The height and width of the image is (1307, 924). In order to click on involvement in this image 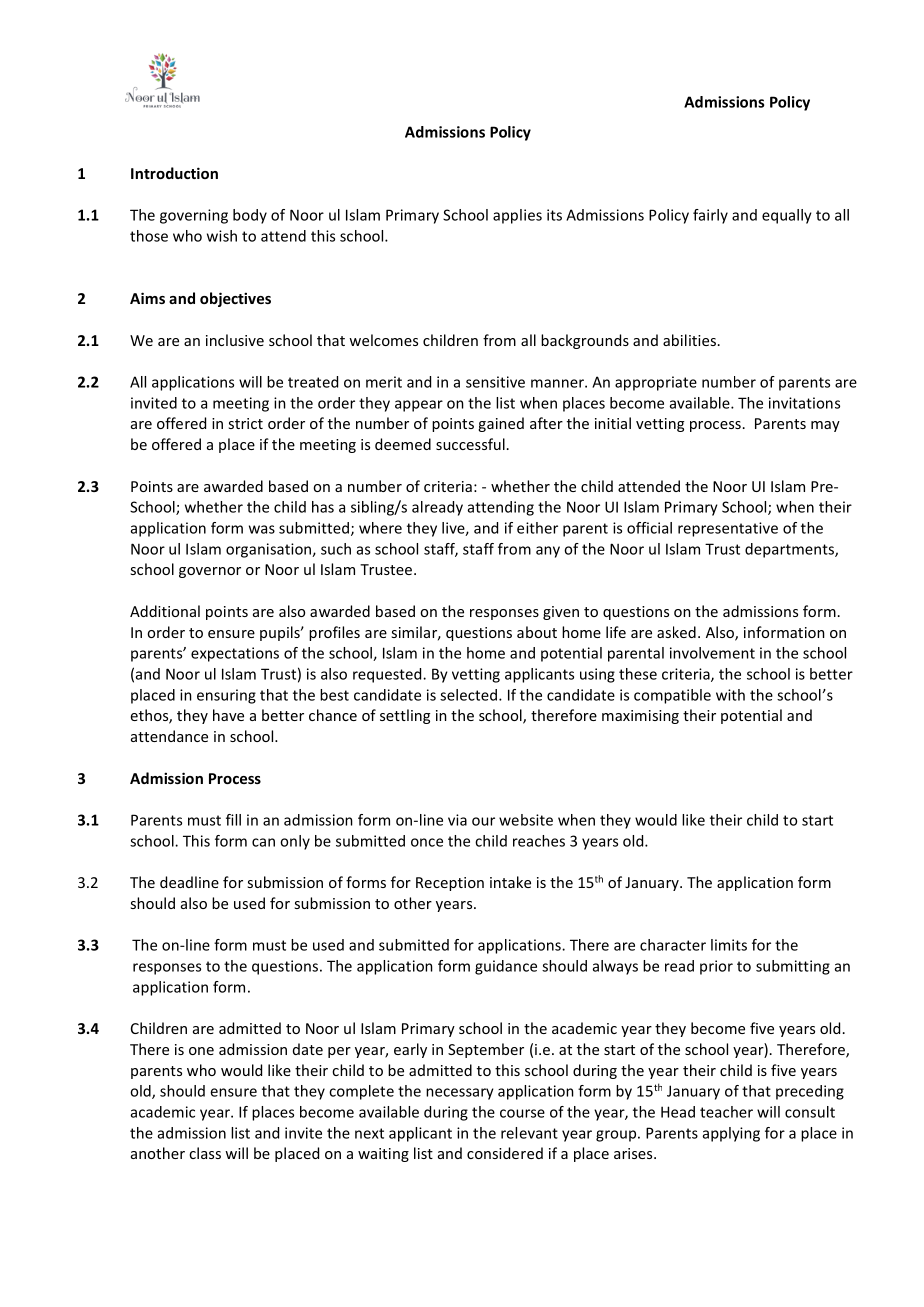, I will do `click(712, 653)`.
